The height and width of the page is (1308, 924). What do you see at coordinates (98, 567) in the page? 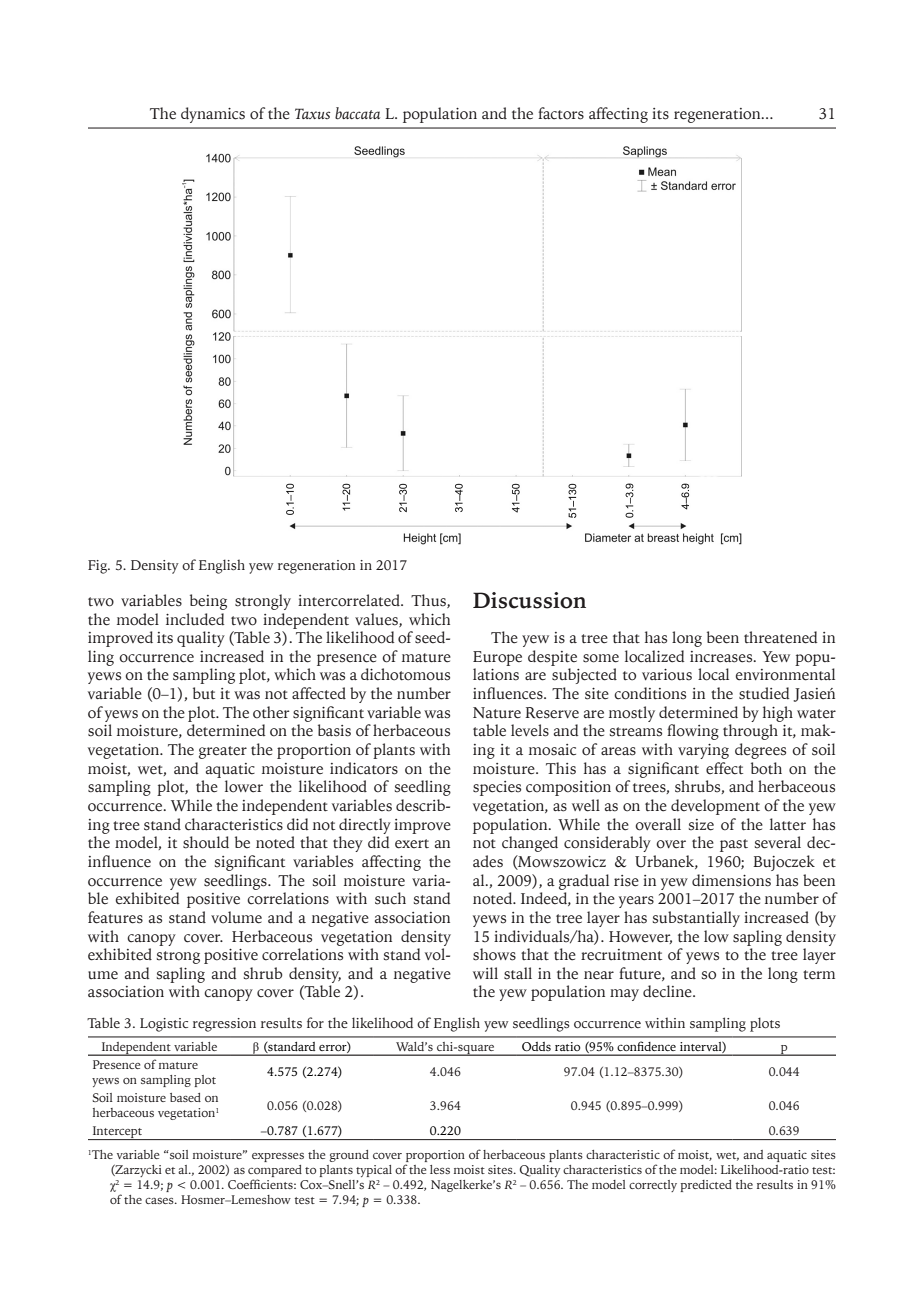
I see `Fig` at bounding box center [98, 567].
